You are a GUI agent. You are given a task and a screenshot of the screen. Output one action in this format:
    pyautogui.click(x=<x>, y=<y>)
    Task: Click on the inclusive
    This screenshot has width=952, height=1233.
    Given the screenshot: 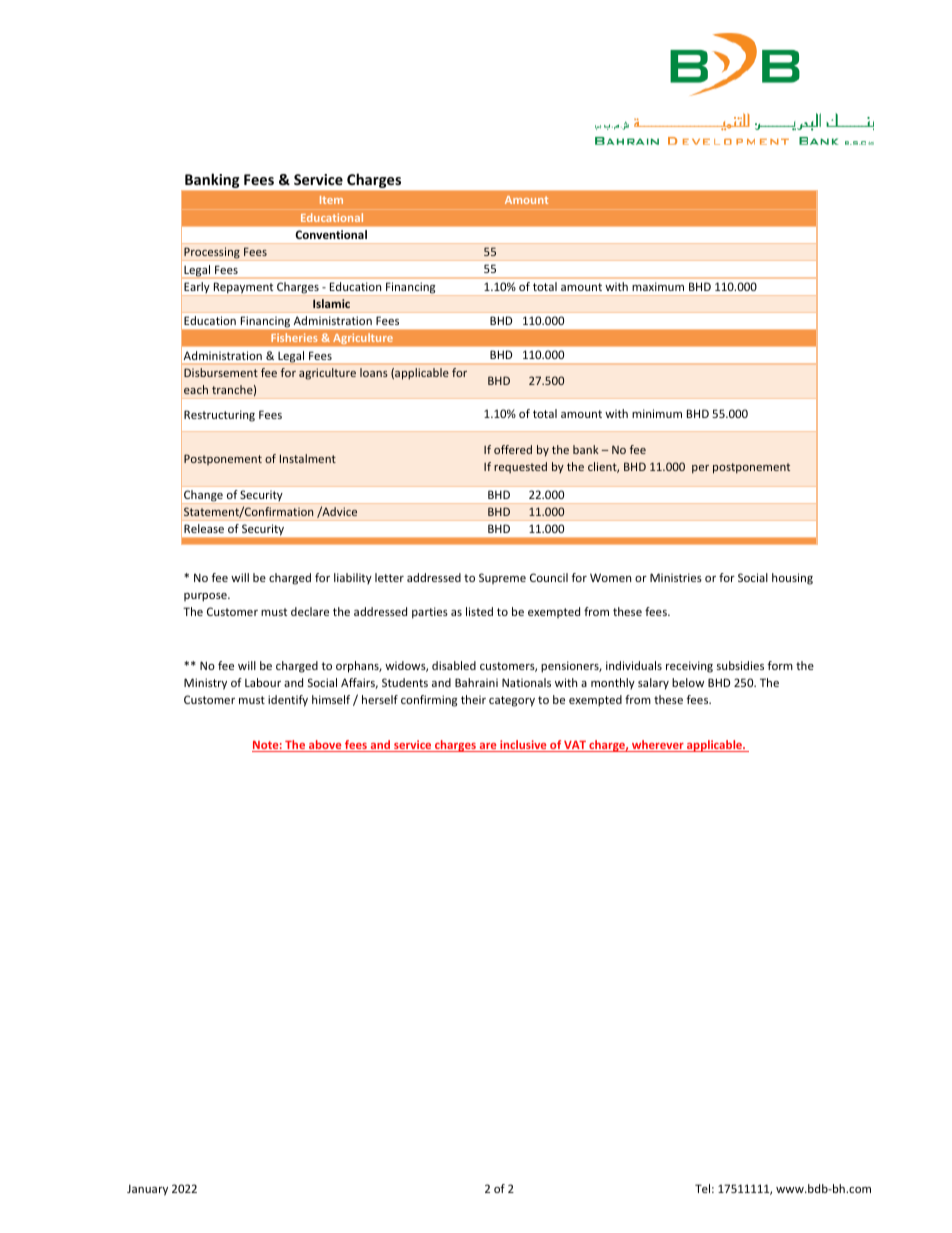 What is the action you would take?
    pyautogui.click(x=523, y=746)
